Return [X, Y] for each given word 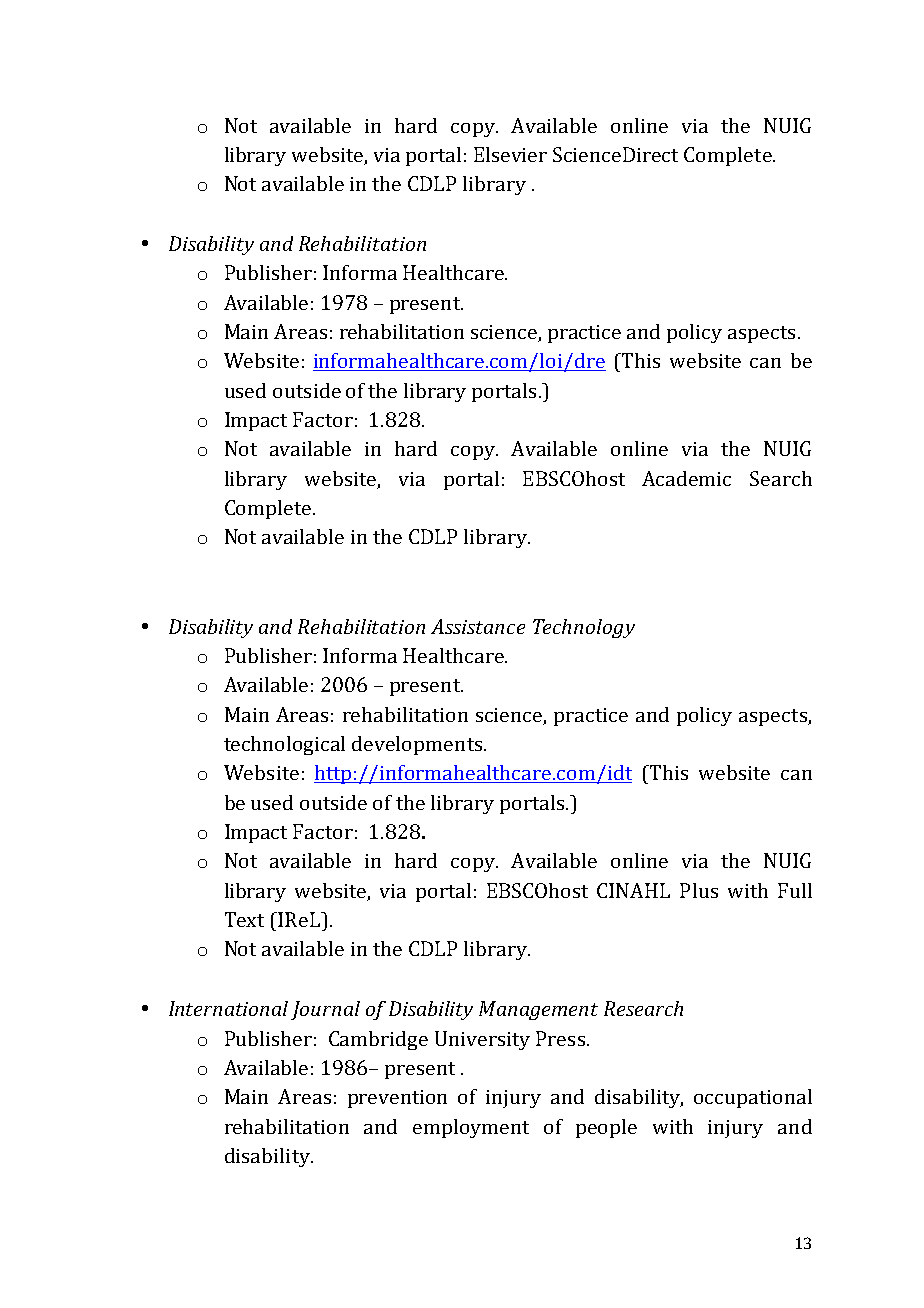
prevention [397, 1099]
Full [795, 890]
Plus [699, 890]
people [606, 1128]
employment [471, 1128]
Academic [686, 478]
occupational [753, 1098]
